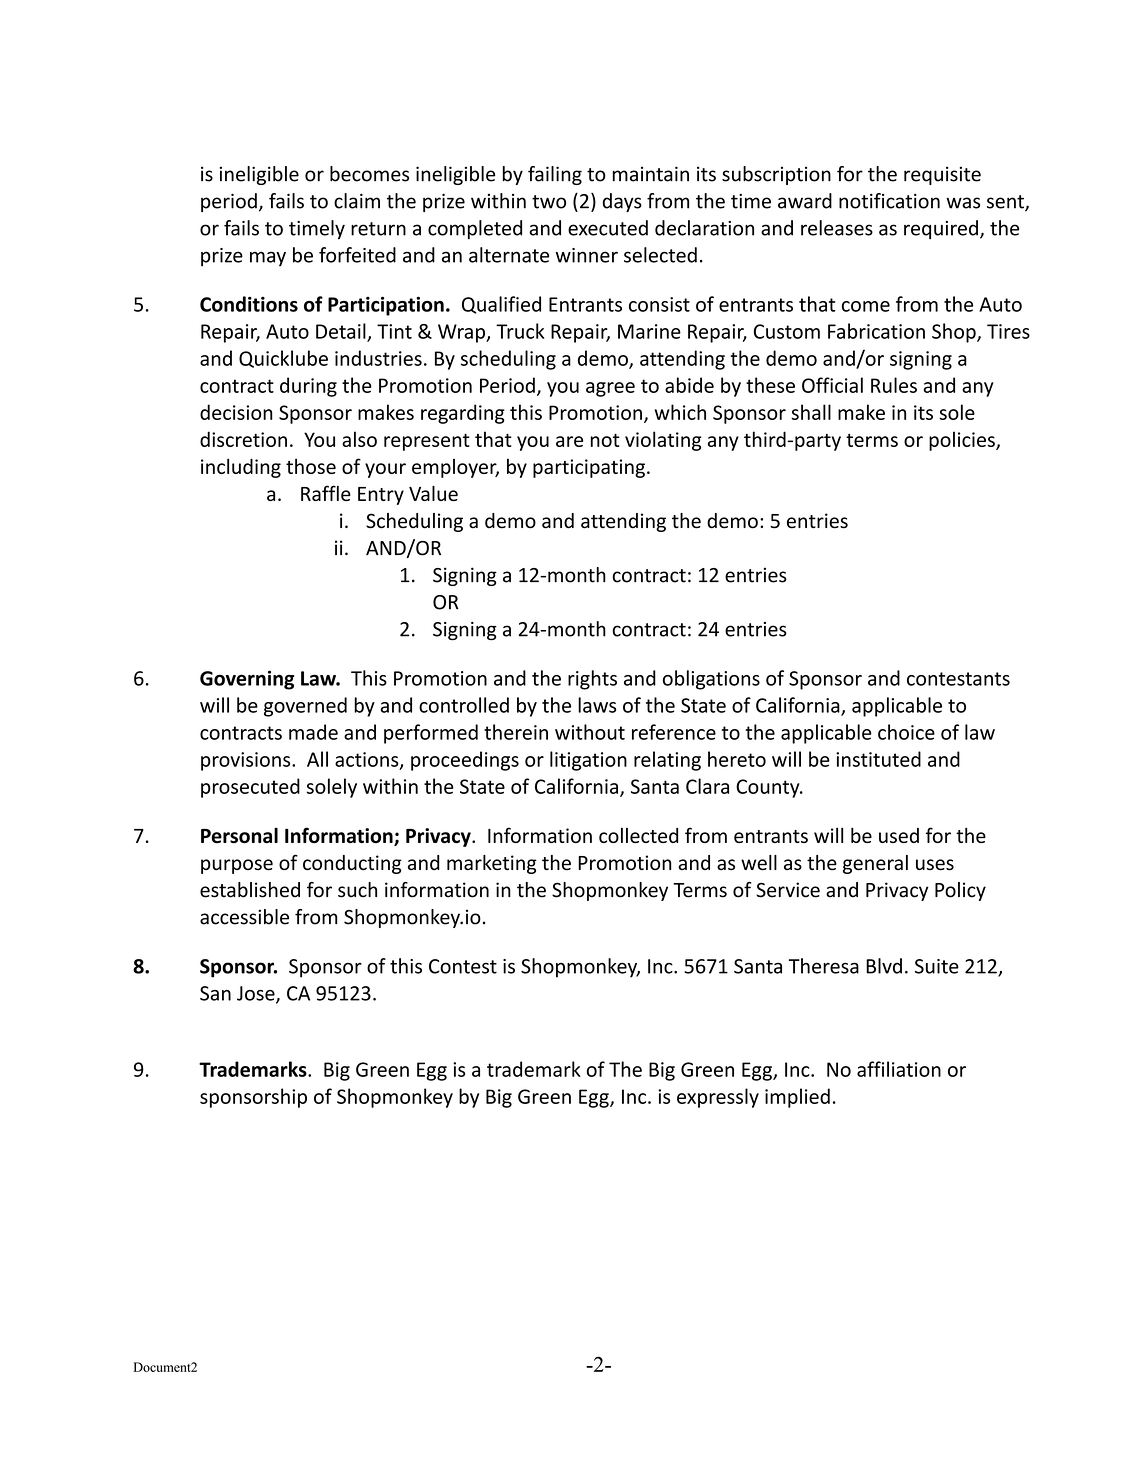 The height and width of the screenshot is (1463, 1131). Describe the element at coordinates (357, 201) in the screenshot. I see `claim` at that location.
